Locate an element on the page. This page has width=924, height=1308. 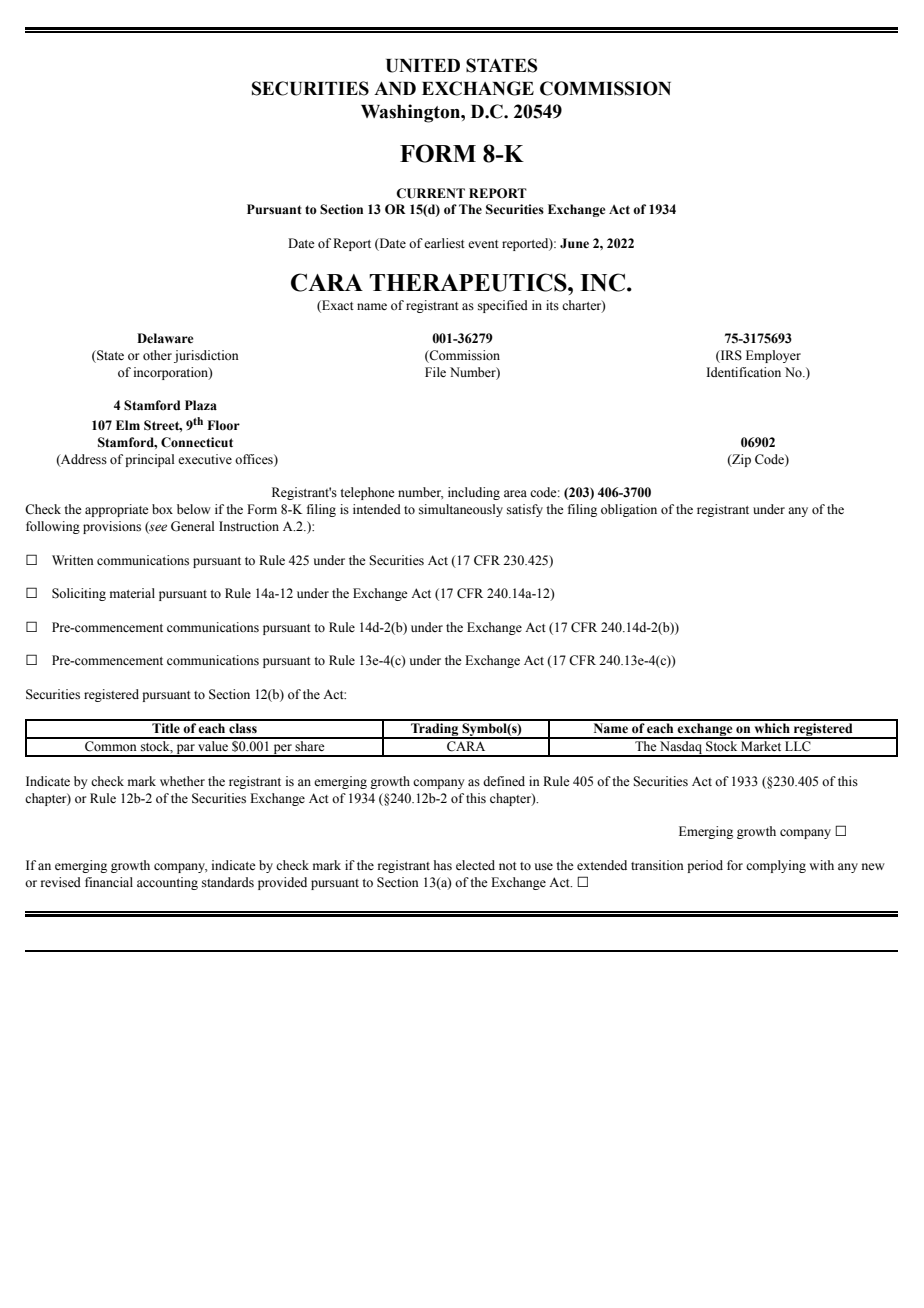
UNITED is located at coordinates (423, 66).
